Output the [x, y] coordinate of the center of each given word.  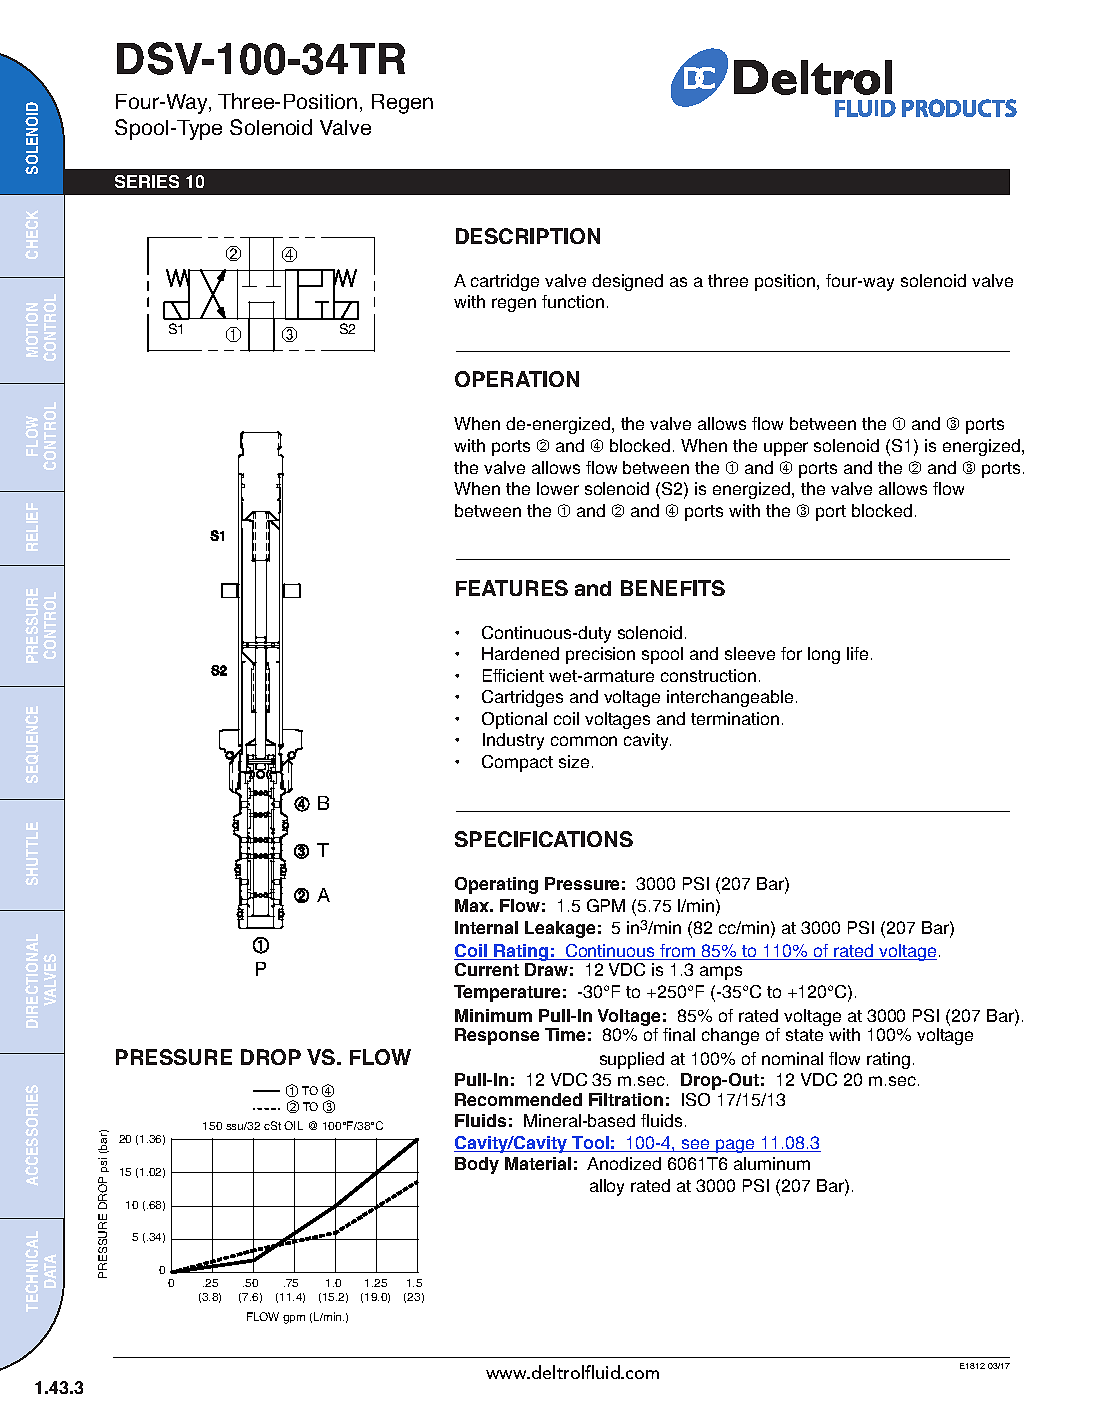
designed [627, 282]
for [791, 653]
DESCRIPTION [528, 236]
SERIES [147, 181]
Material [538, 1163]
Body [477, 1165]
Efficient [513, 675]
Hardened [520, 653]
